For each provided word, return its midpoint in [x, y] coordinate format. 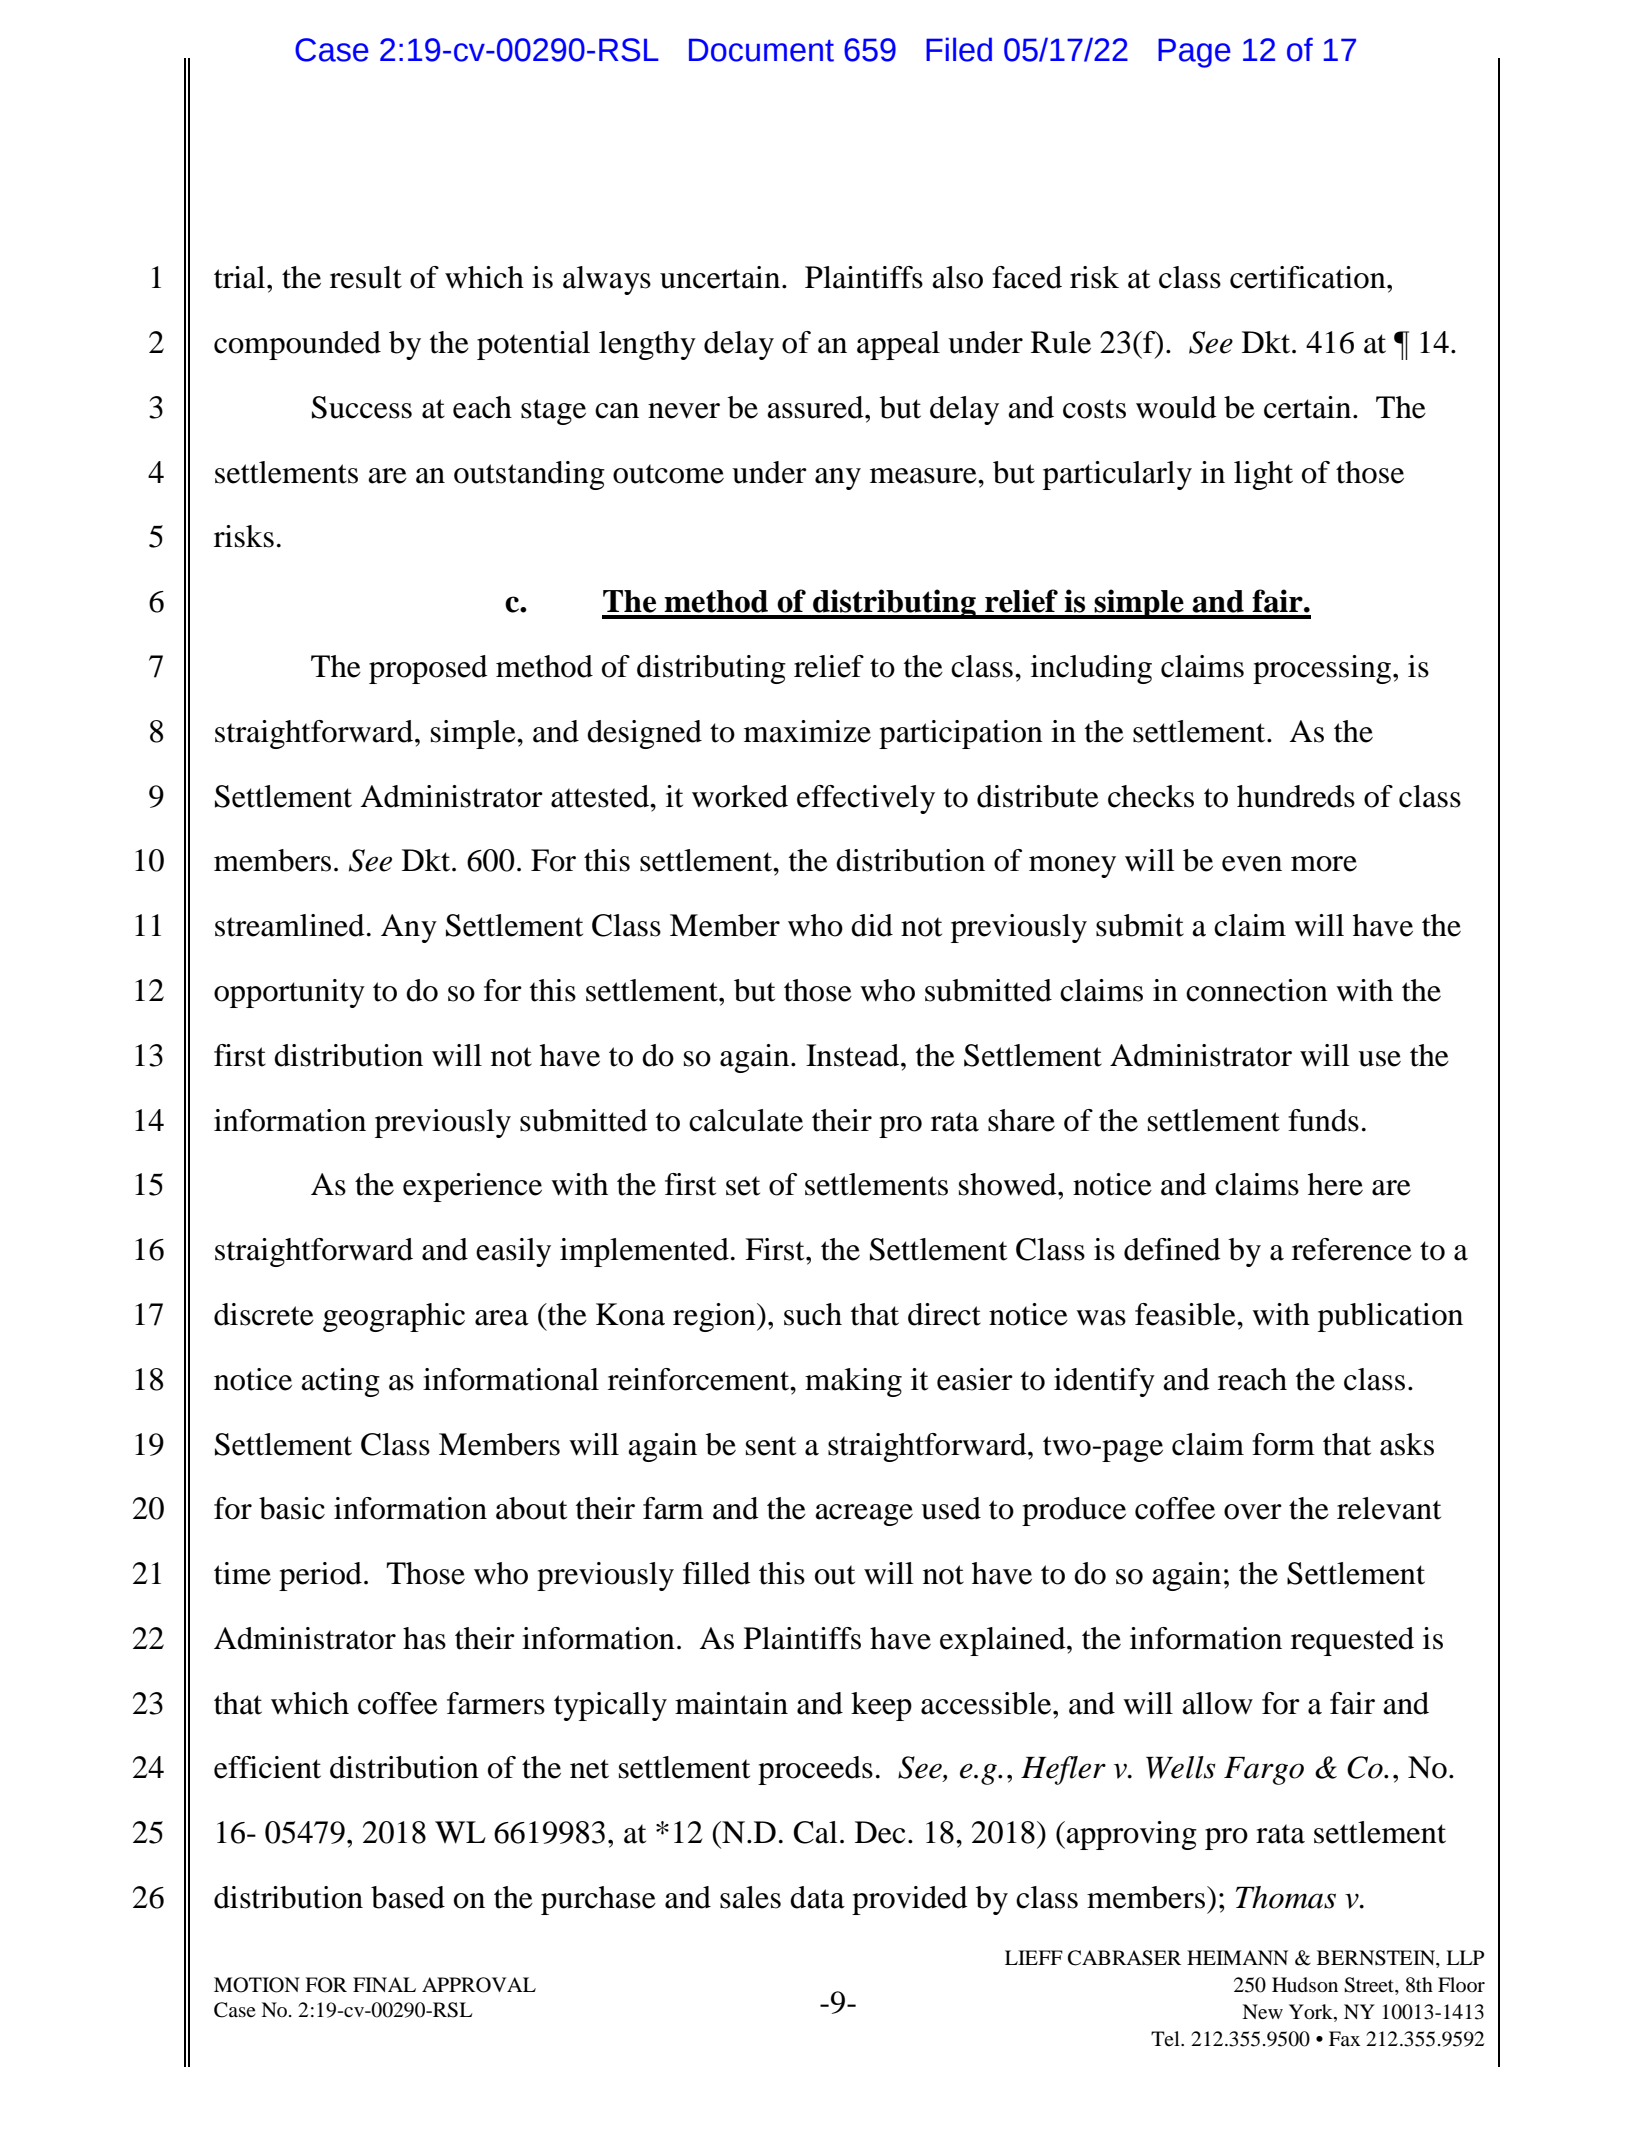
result [366, 277]
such [813, 1314]
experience [472, 1187]
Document [761, 50]
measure [924, 476]
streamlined [290, 925]
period [320, 1576]
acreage [864, 1515]
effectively [866, 799]
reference [1352, 1249]
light [1263, 475]
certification [1309, 277]
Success [362, 407]
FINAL [384, 1984]
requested [1352, 1641]
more [1324, 864]
